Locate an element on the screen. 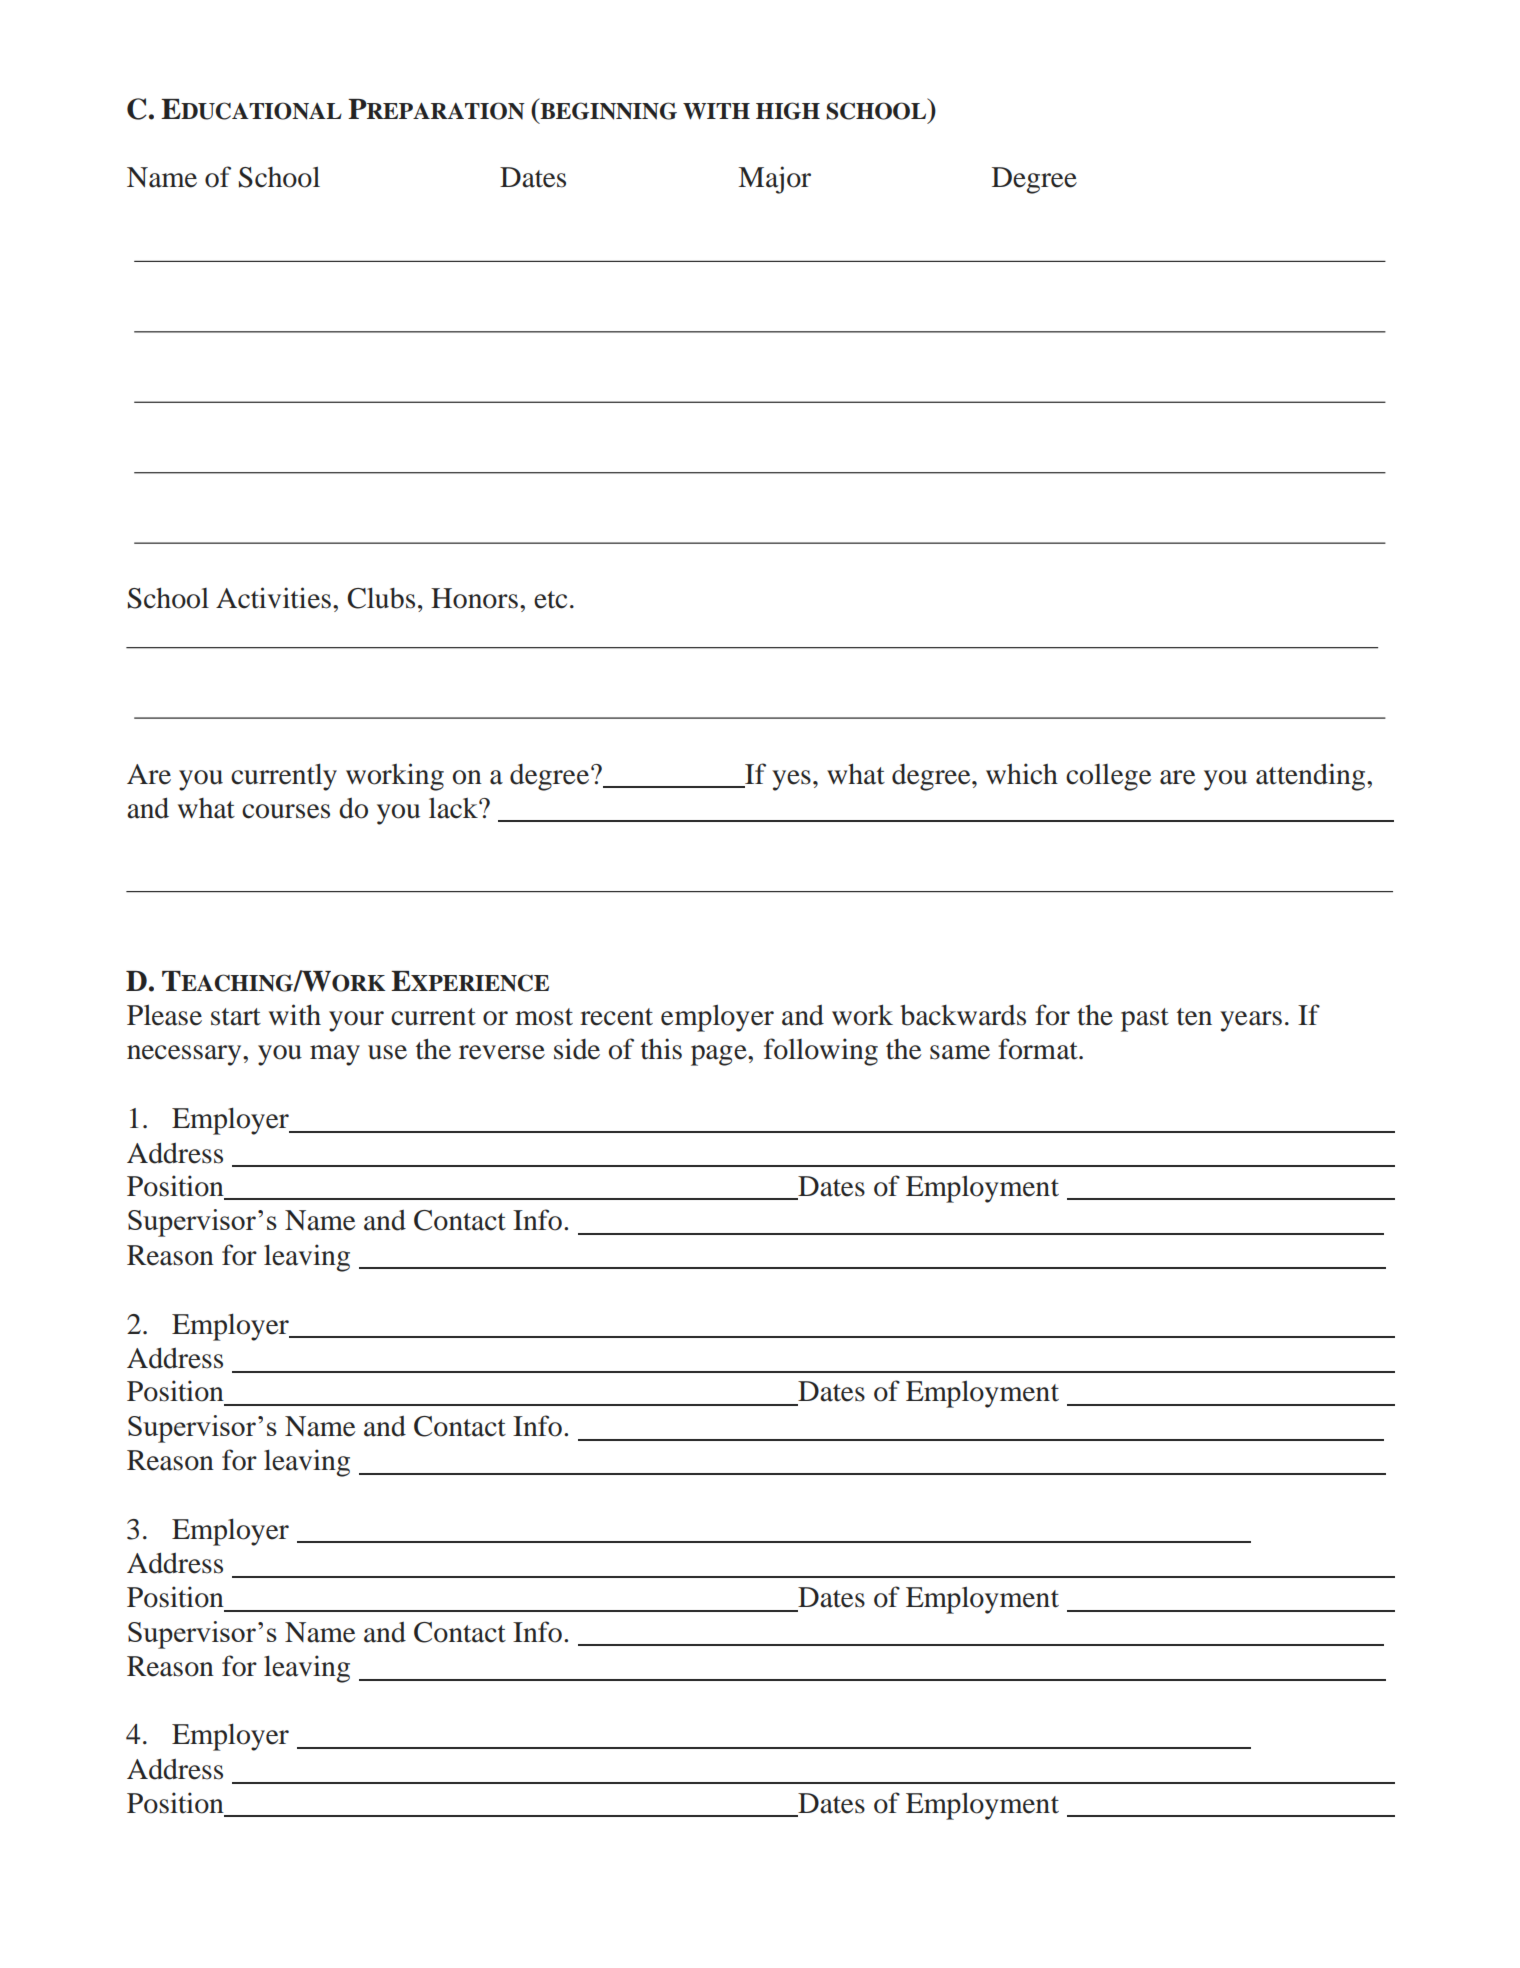 The width and height of the screenshot is (1520, 1968). attending is located at coordinates (1312, 777).
